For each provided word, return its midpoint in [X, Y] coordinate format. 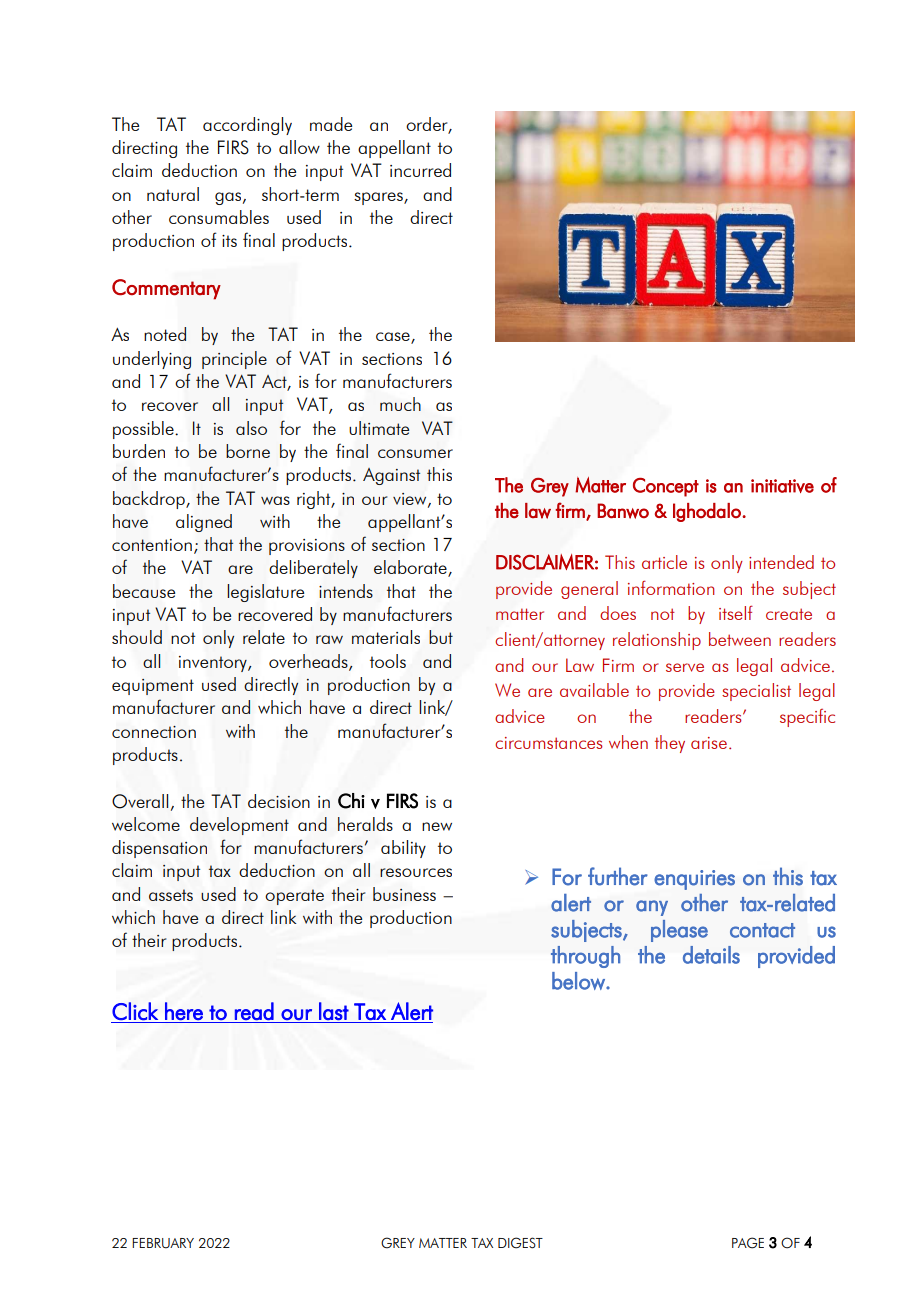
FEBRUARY [163, 1243]
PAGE [748, 1243]
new [437, 826]
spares [379, 198]
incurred [420, 170]
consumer [415, 453]
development [239, 826]
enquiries [694, 880]
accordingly [247, 126]
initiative [782, 486]
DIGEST [520, 1243]
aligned [204, 523]
